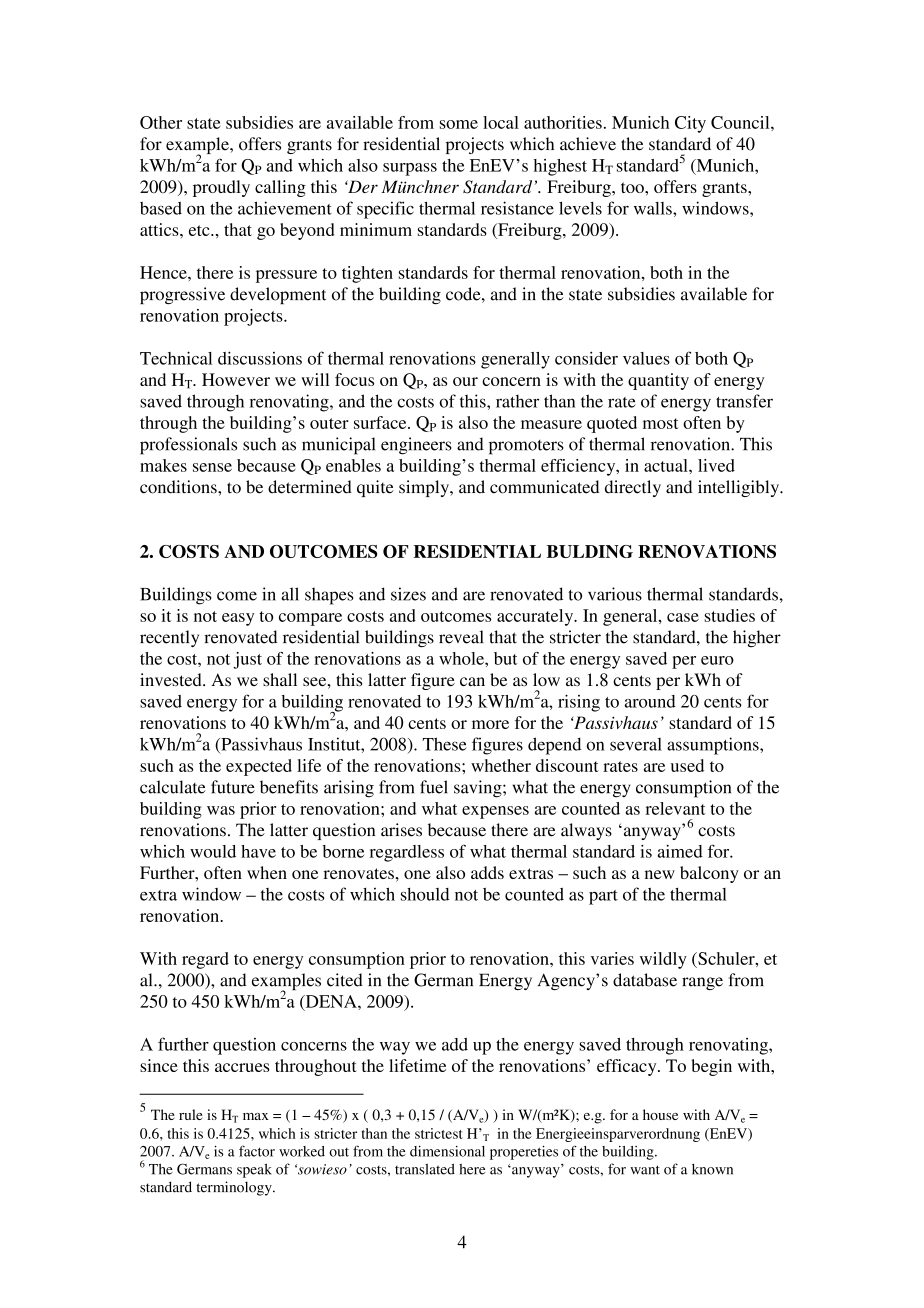 The height and width of the screenshot is (1308, 924). I want to click on sense, so click(212, 467).
